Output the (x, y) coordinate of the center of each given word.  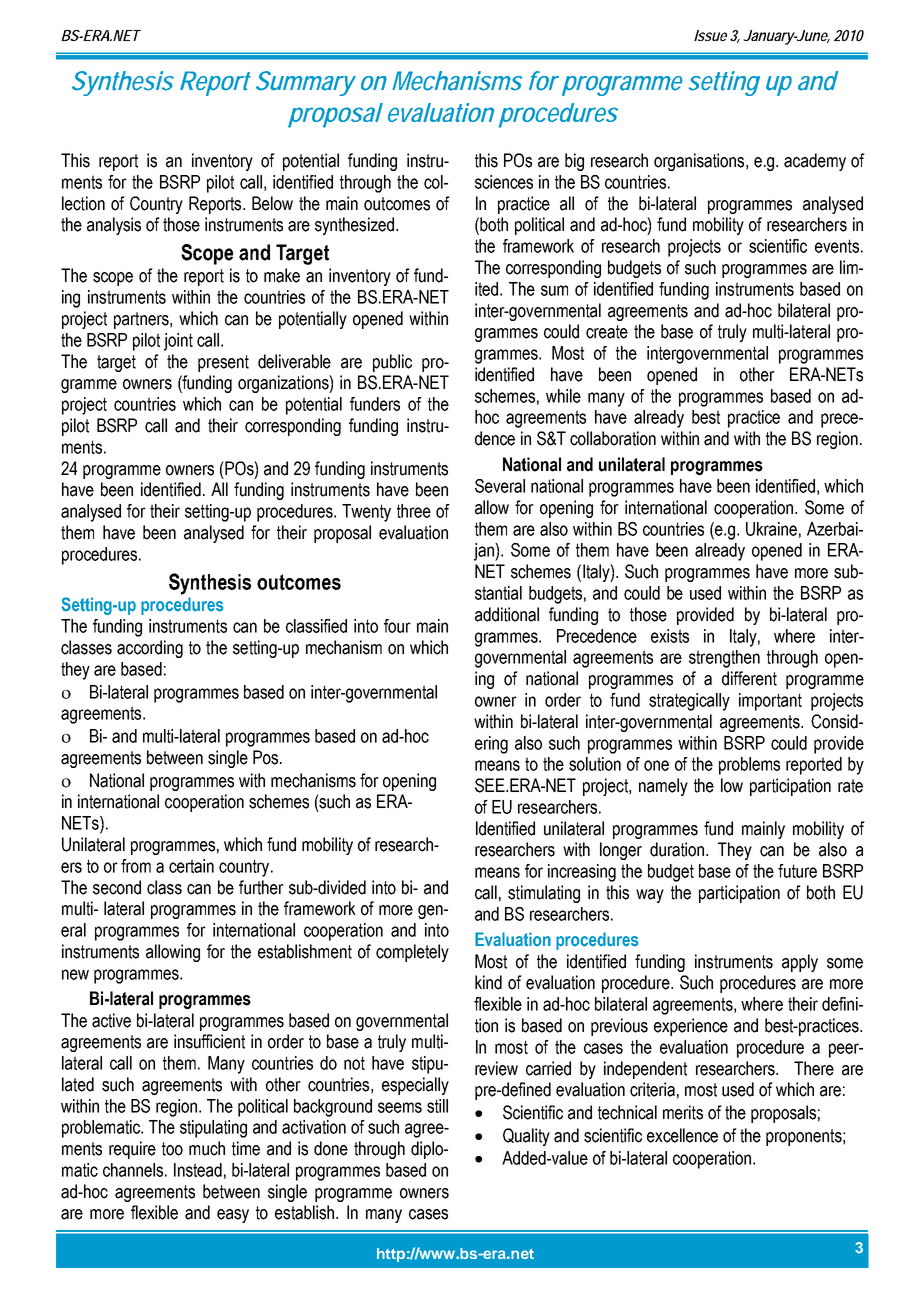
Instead (198, 1170)
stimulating (544, 894)
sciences (504, 182)
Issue (710, 35)
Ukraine (771, 529)
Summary (306, 83)
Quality (526, 1137)
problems (749, 766)
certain (191, 866)
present (223, 363)
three (414, 511)
